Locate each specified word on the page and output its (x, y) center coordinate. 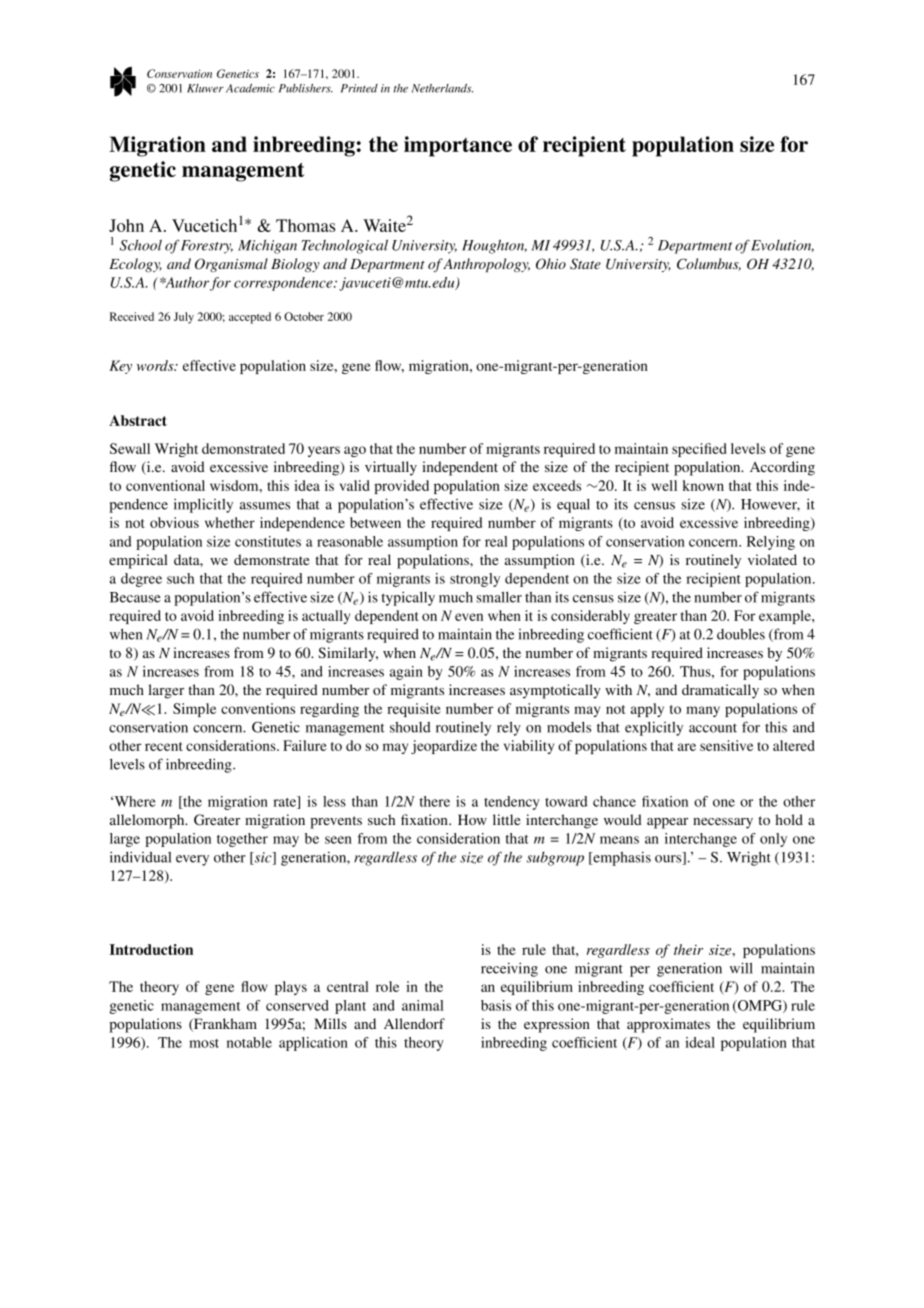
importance (458, 146)
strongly (475, 580)
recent (164, 746)
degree (141, 580)
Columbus (709, 264)
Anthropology (486, 265)
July (184, 318)
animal (423, 1005)
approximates (668, 1025)
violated (772, 559)
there (434, 801)
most (204, 1043)
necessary (723, 823)
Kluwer (205, 88)
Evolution (782, 246)
